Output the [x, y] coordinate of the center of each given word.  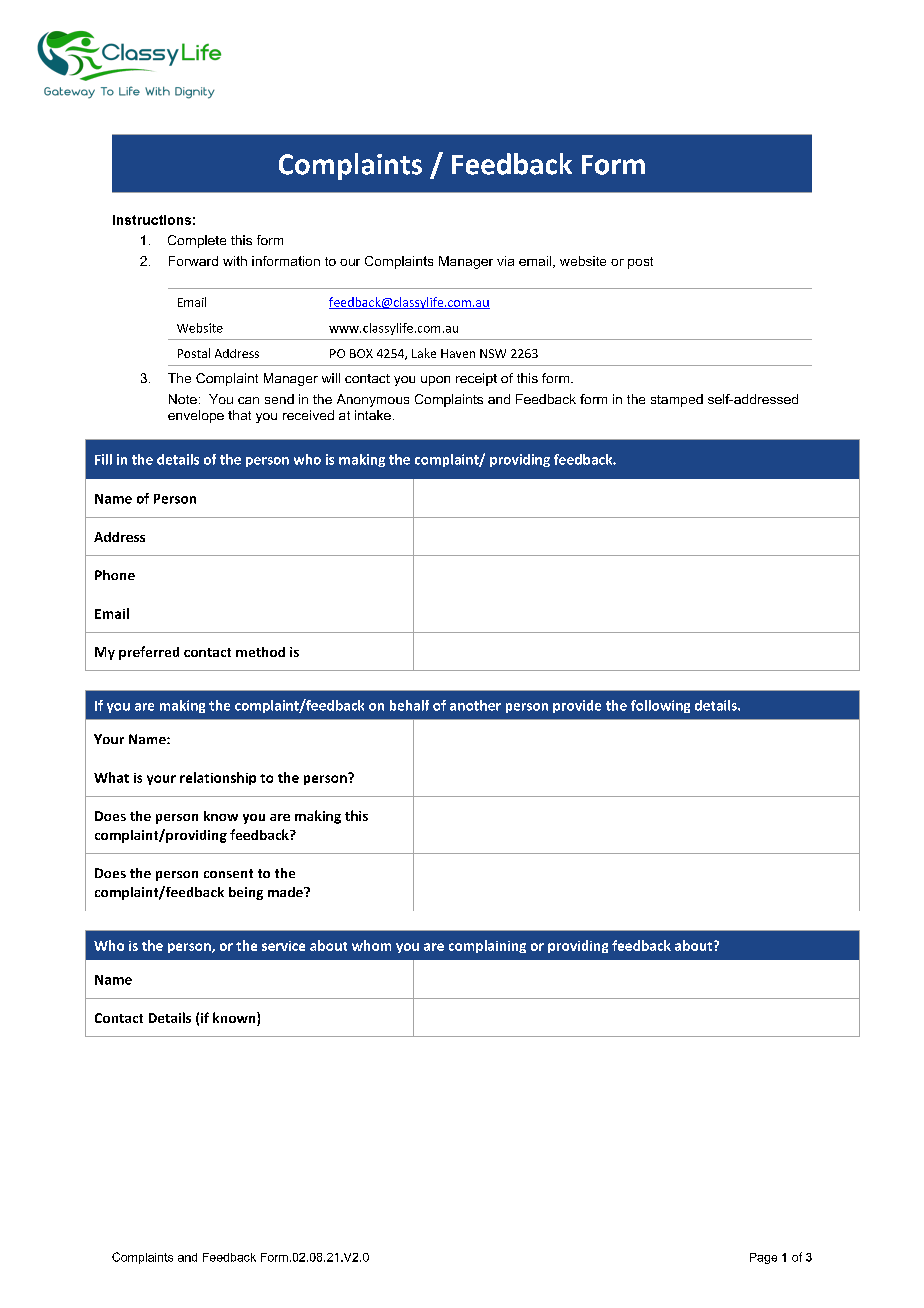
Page [763, 1258]
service [283, 946]
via [505, 261]
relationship [218, 778]
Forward [193, 261]
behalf [409, 705]
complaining [487, 946]
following [660, 706]
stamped [677, 400]
